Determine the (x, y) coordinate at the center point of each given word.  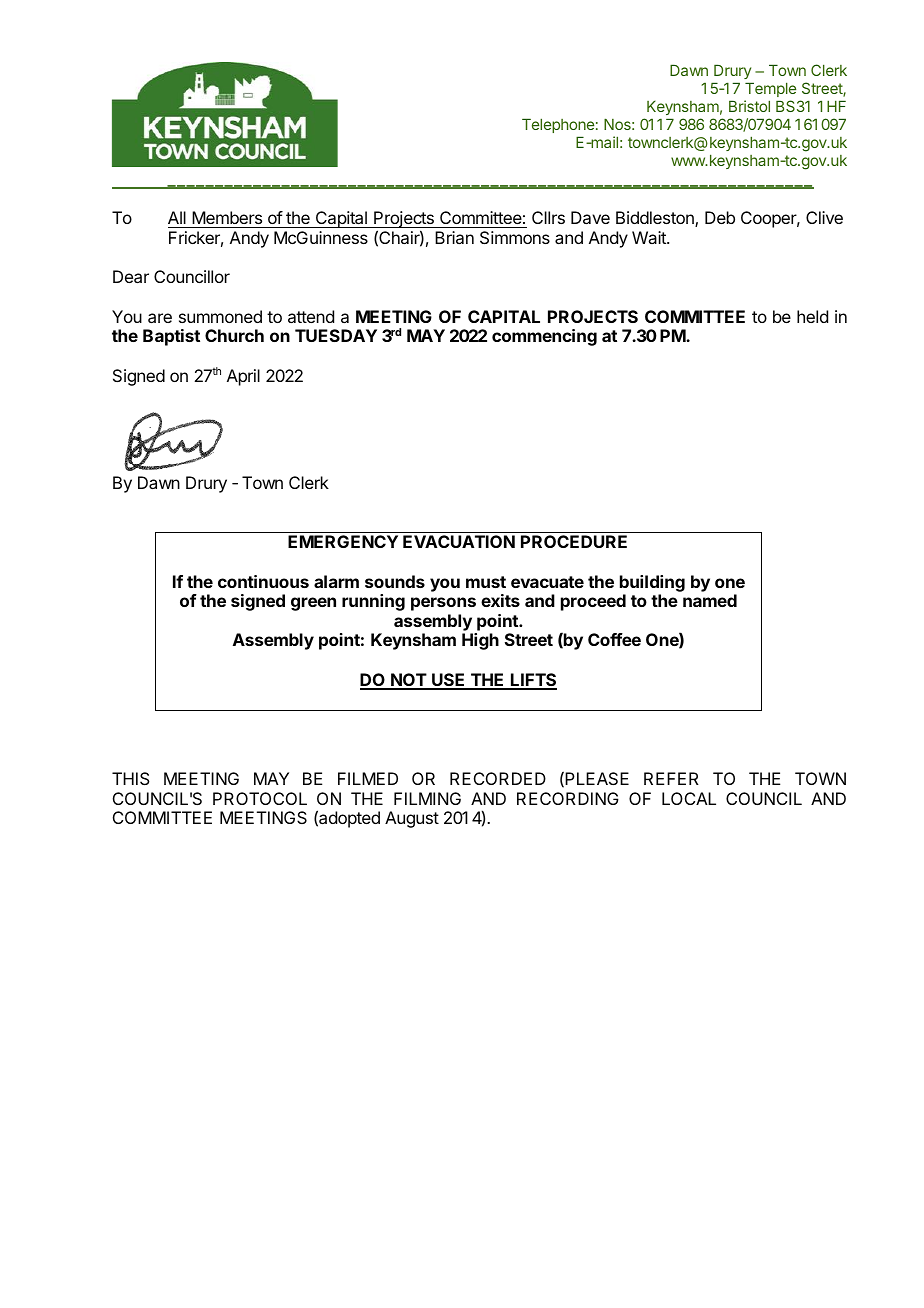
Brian (454, 237)
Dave (590, 217)
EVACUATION (459, 541)
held (812, 316)
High (480, 641)
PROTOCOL (260, 798)
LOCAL (689, 798)
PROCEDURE (574, 541)
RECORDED (498, 778)
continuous (263, 581)
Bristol (749, 106)
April (243, 377)
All (177, 217)
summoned (220, 316)
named (710, 600)
